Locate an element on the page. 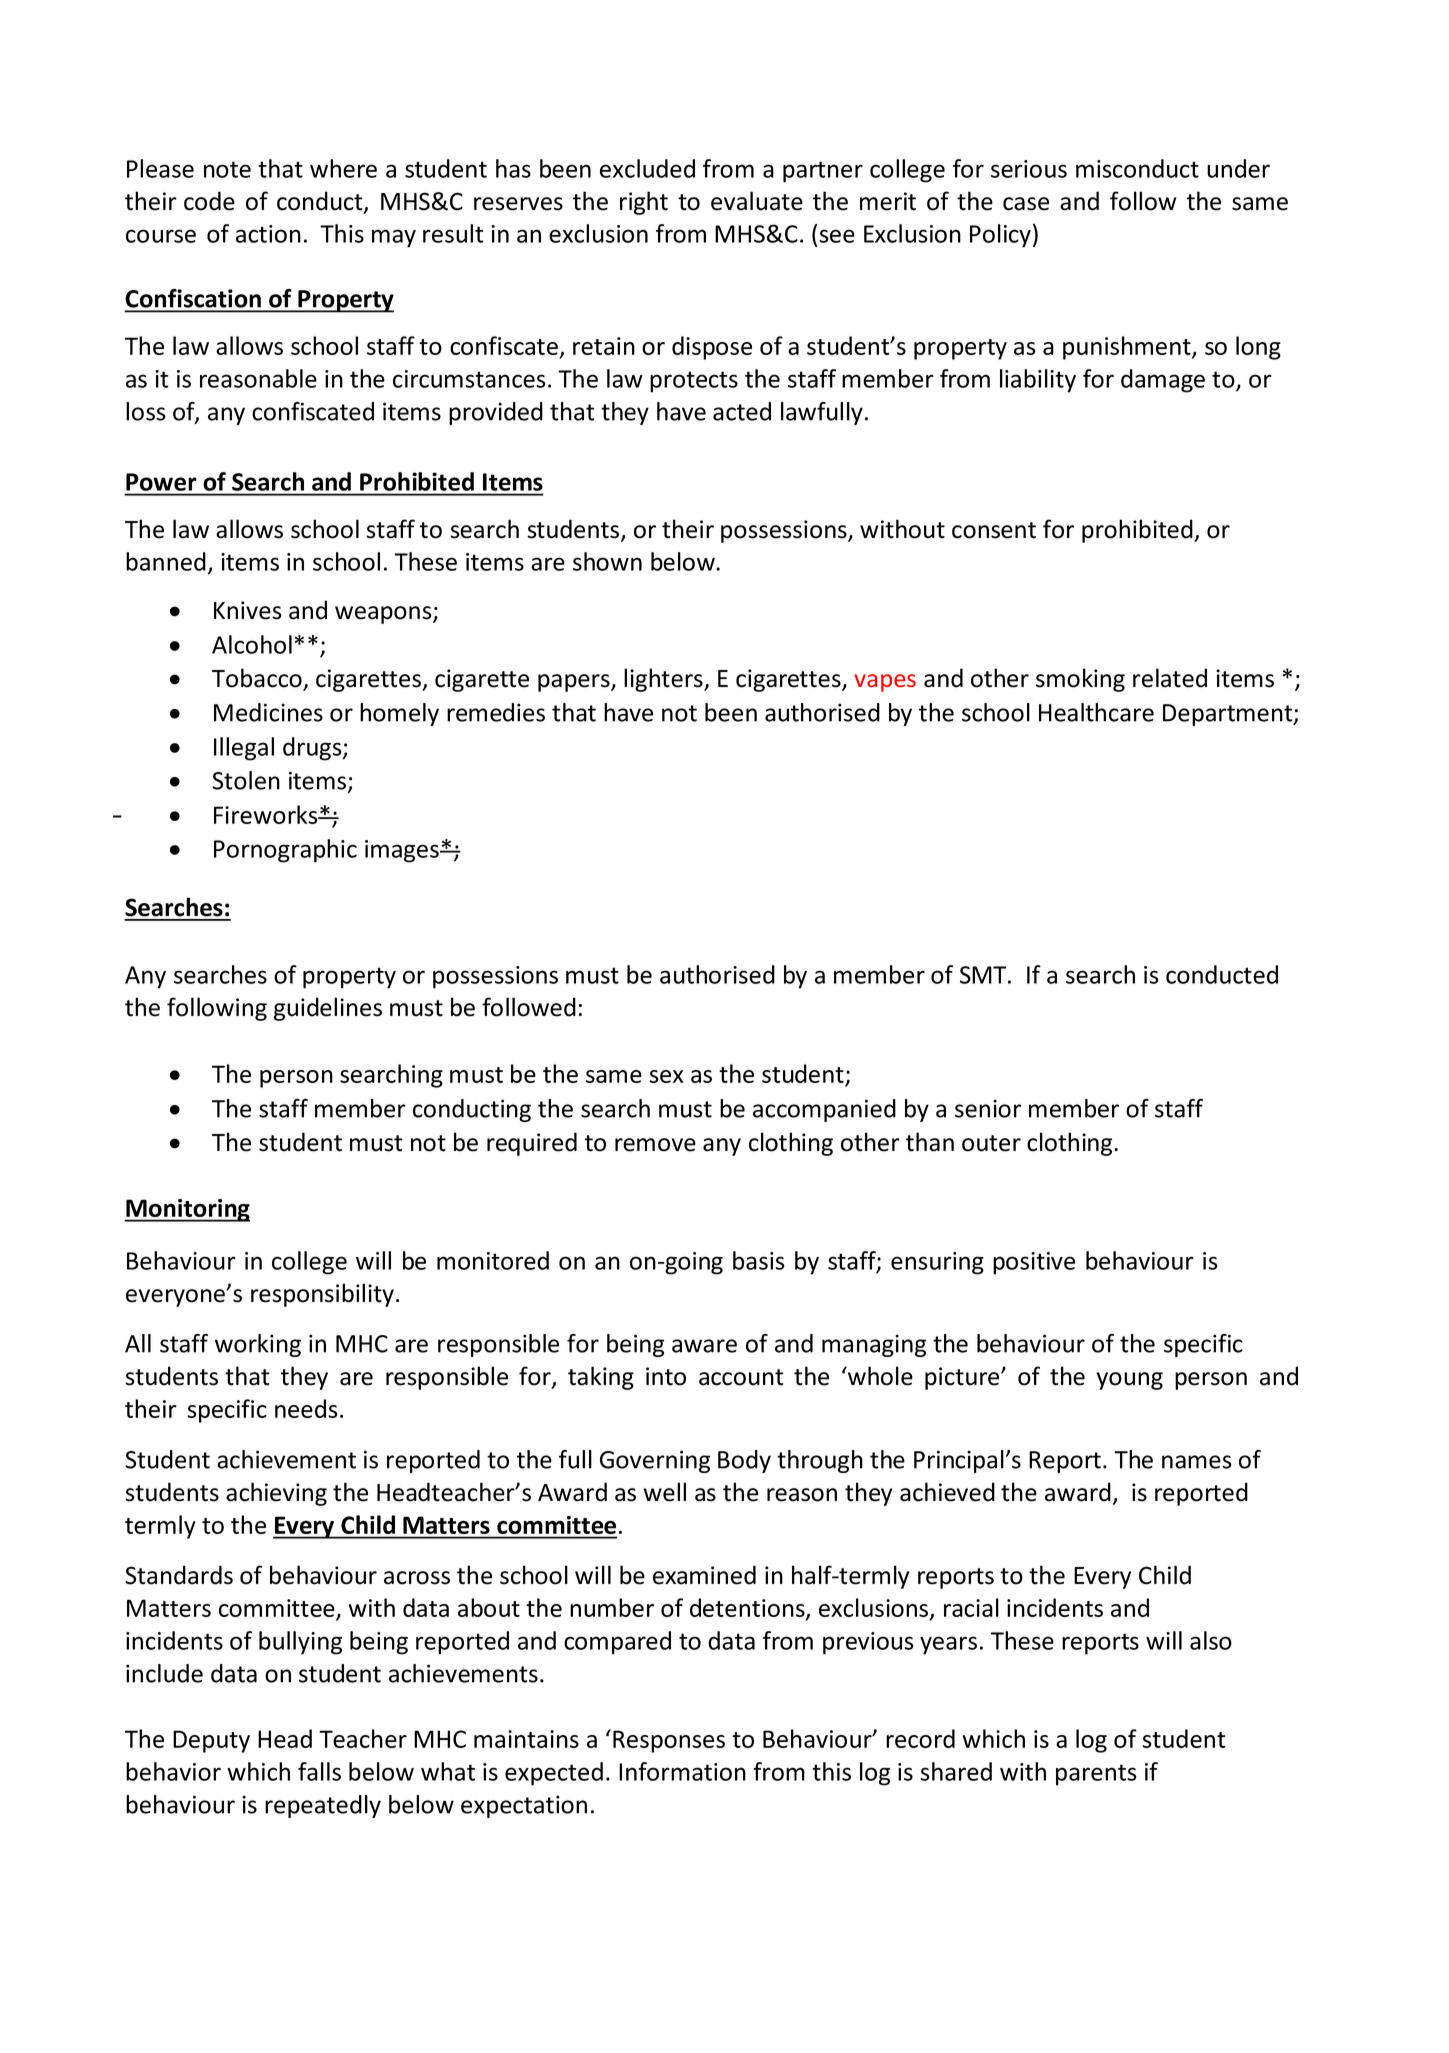 This page has height=2053, width=1449. case is located at coordinates (1026, 204).
